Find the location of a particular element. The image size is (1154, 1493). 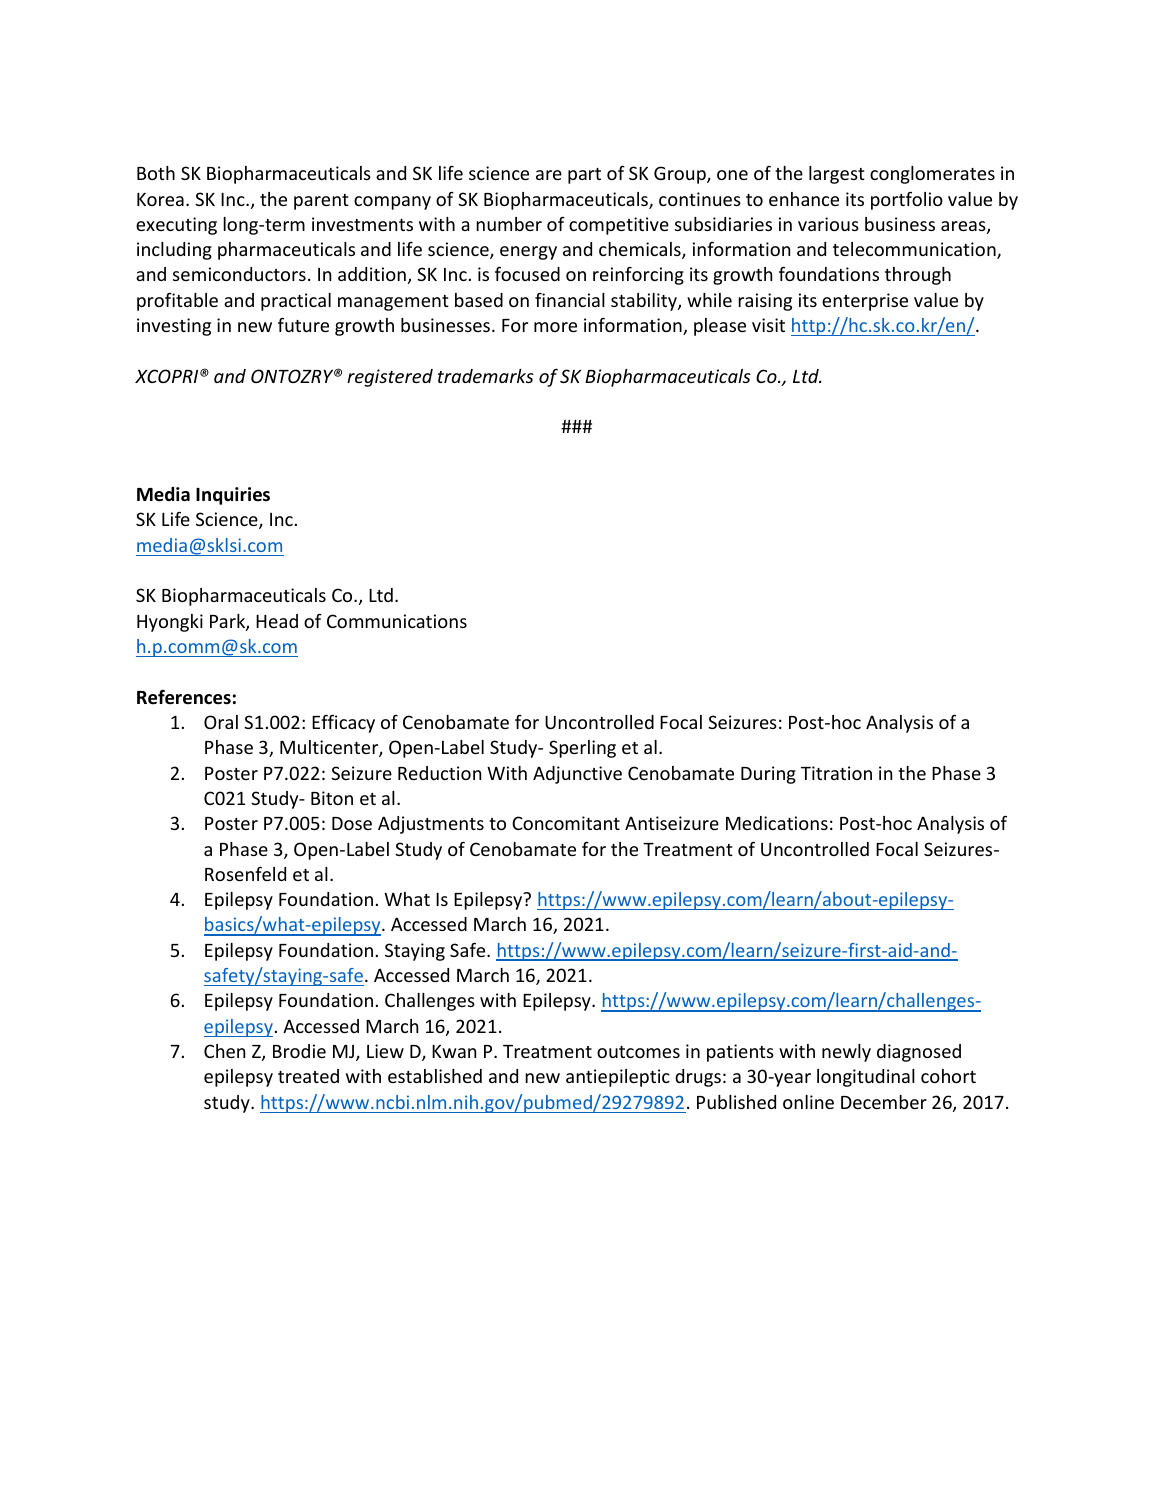

Concomitant is located at coordinates (566, 823).
